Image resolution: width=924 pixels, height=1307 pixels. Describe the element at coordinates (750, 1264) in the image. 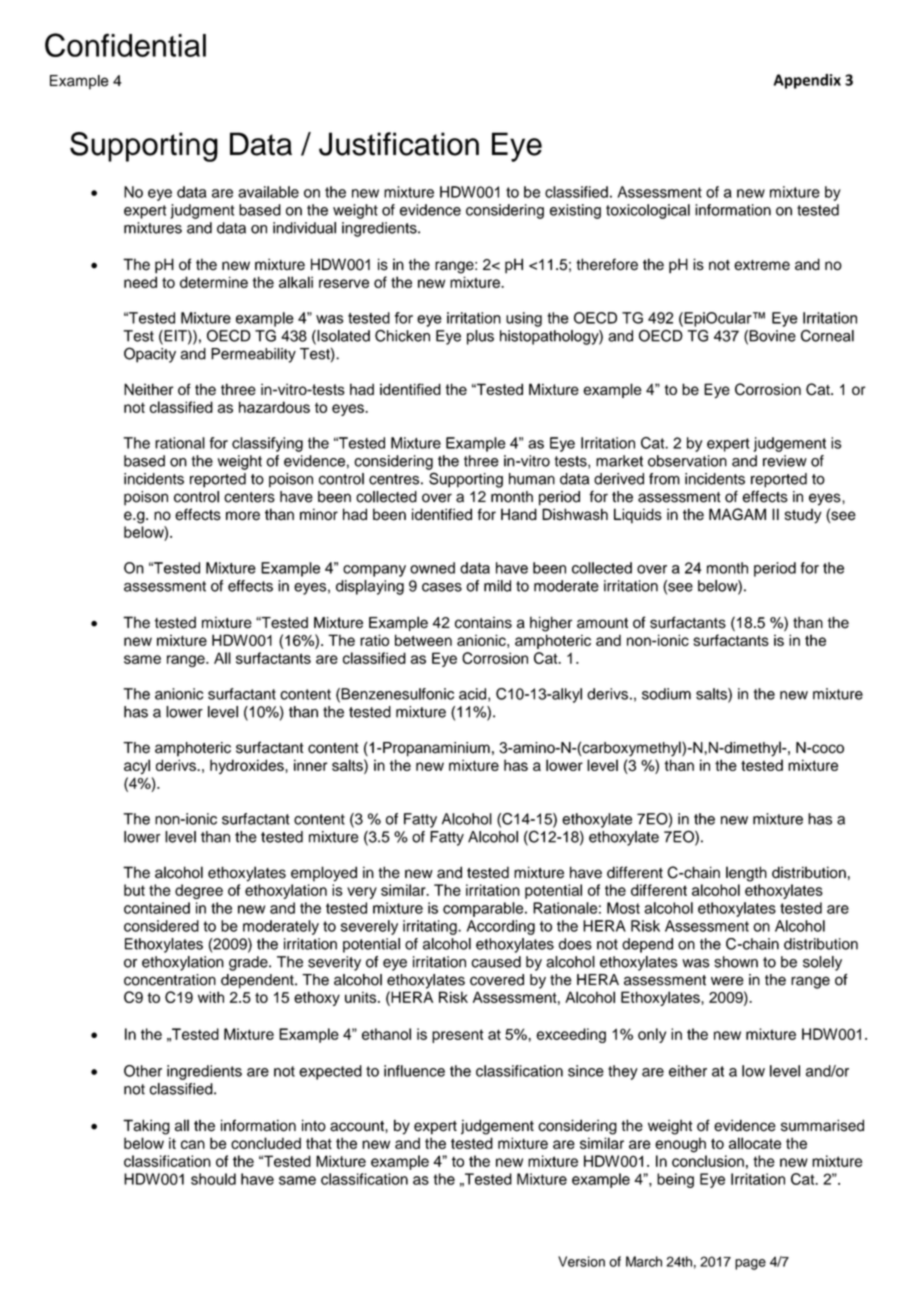

I see `page` at that location.
